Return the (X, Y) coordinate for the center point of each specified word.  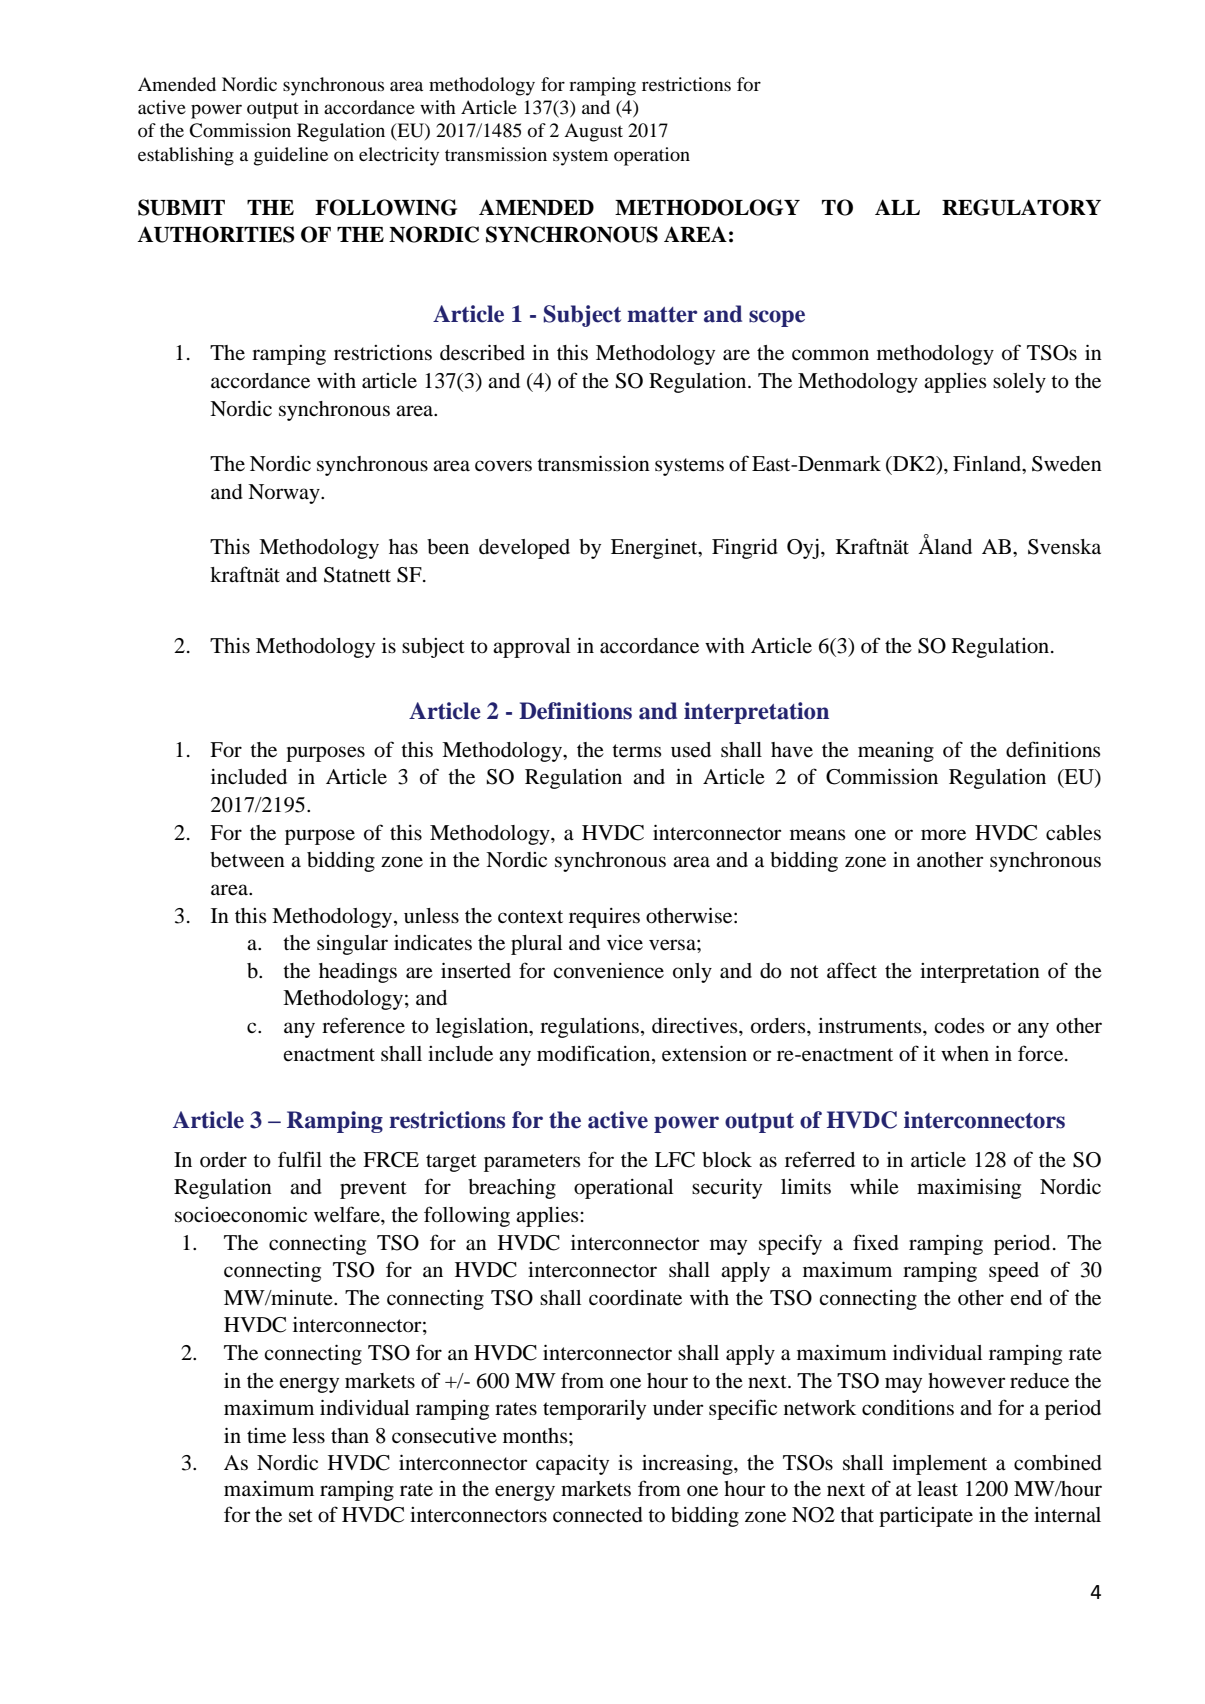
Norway (285, 494)
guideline (291, 156)
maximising (969, 1188)
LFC (675, 1160)
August (593, 132)
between (247, 860)
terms (637, 751)
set (301, 1516)
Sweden (1067, 464)
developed (524, 549)
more (943, 835)
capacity (572, 1465)
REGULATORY (1021, 207)
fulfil (300, 1159)
